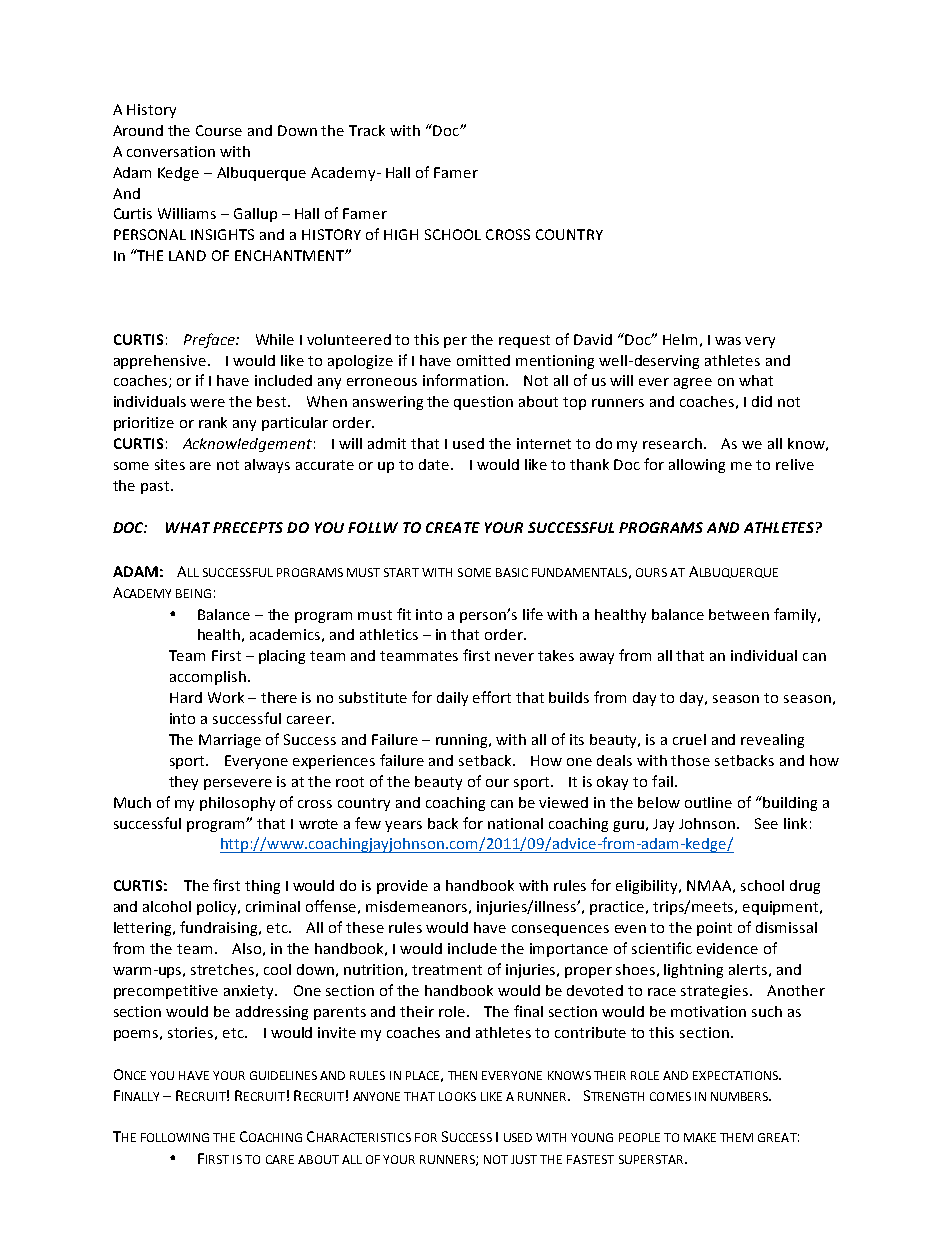 This image has height=1233, width=952. Describe the element at coordinates (248, 527) in the image. I see `PRECEPTS` at that location.
